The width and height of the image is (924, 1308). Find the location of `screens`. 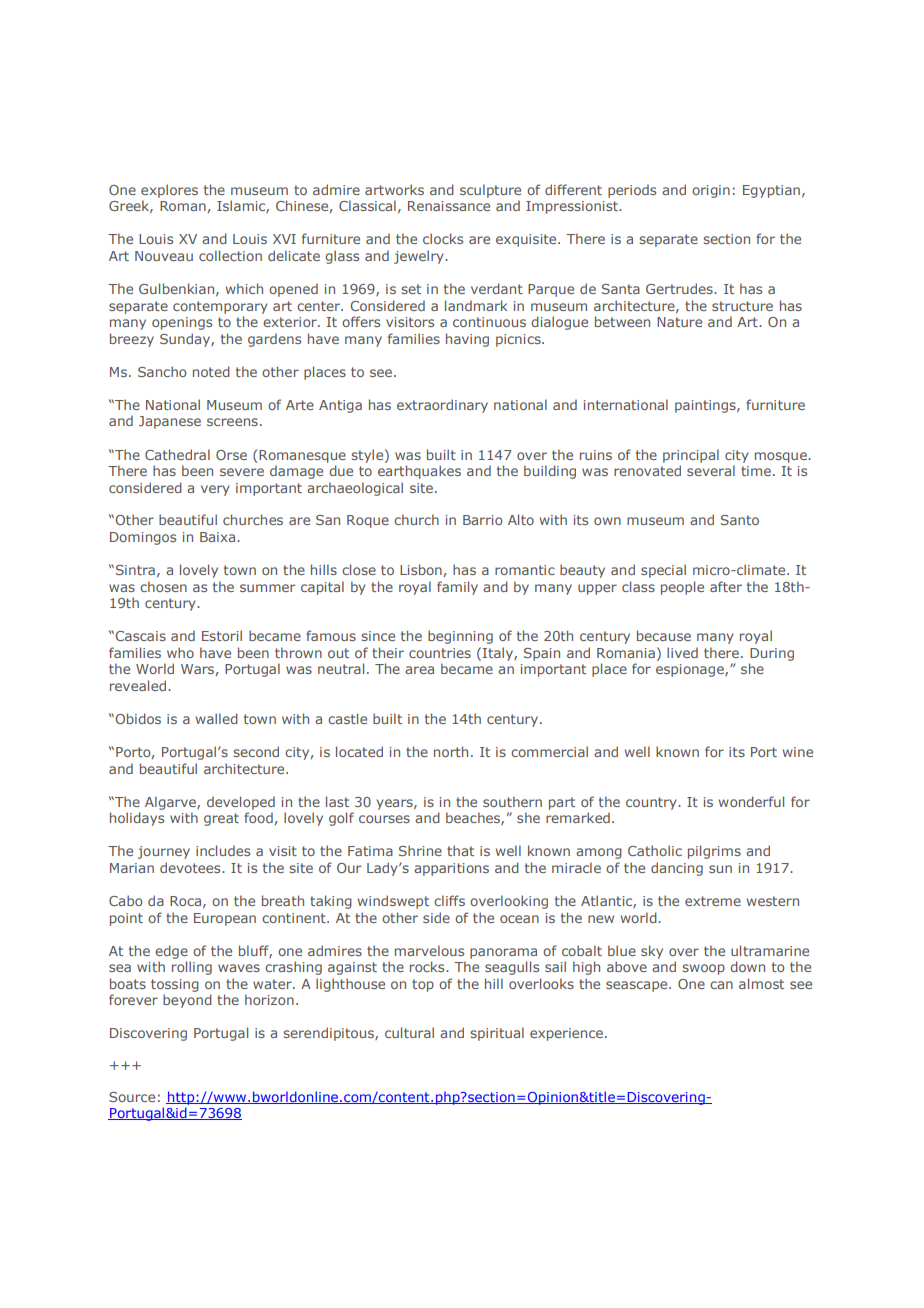

screens is located at coordinates (232, 422).
